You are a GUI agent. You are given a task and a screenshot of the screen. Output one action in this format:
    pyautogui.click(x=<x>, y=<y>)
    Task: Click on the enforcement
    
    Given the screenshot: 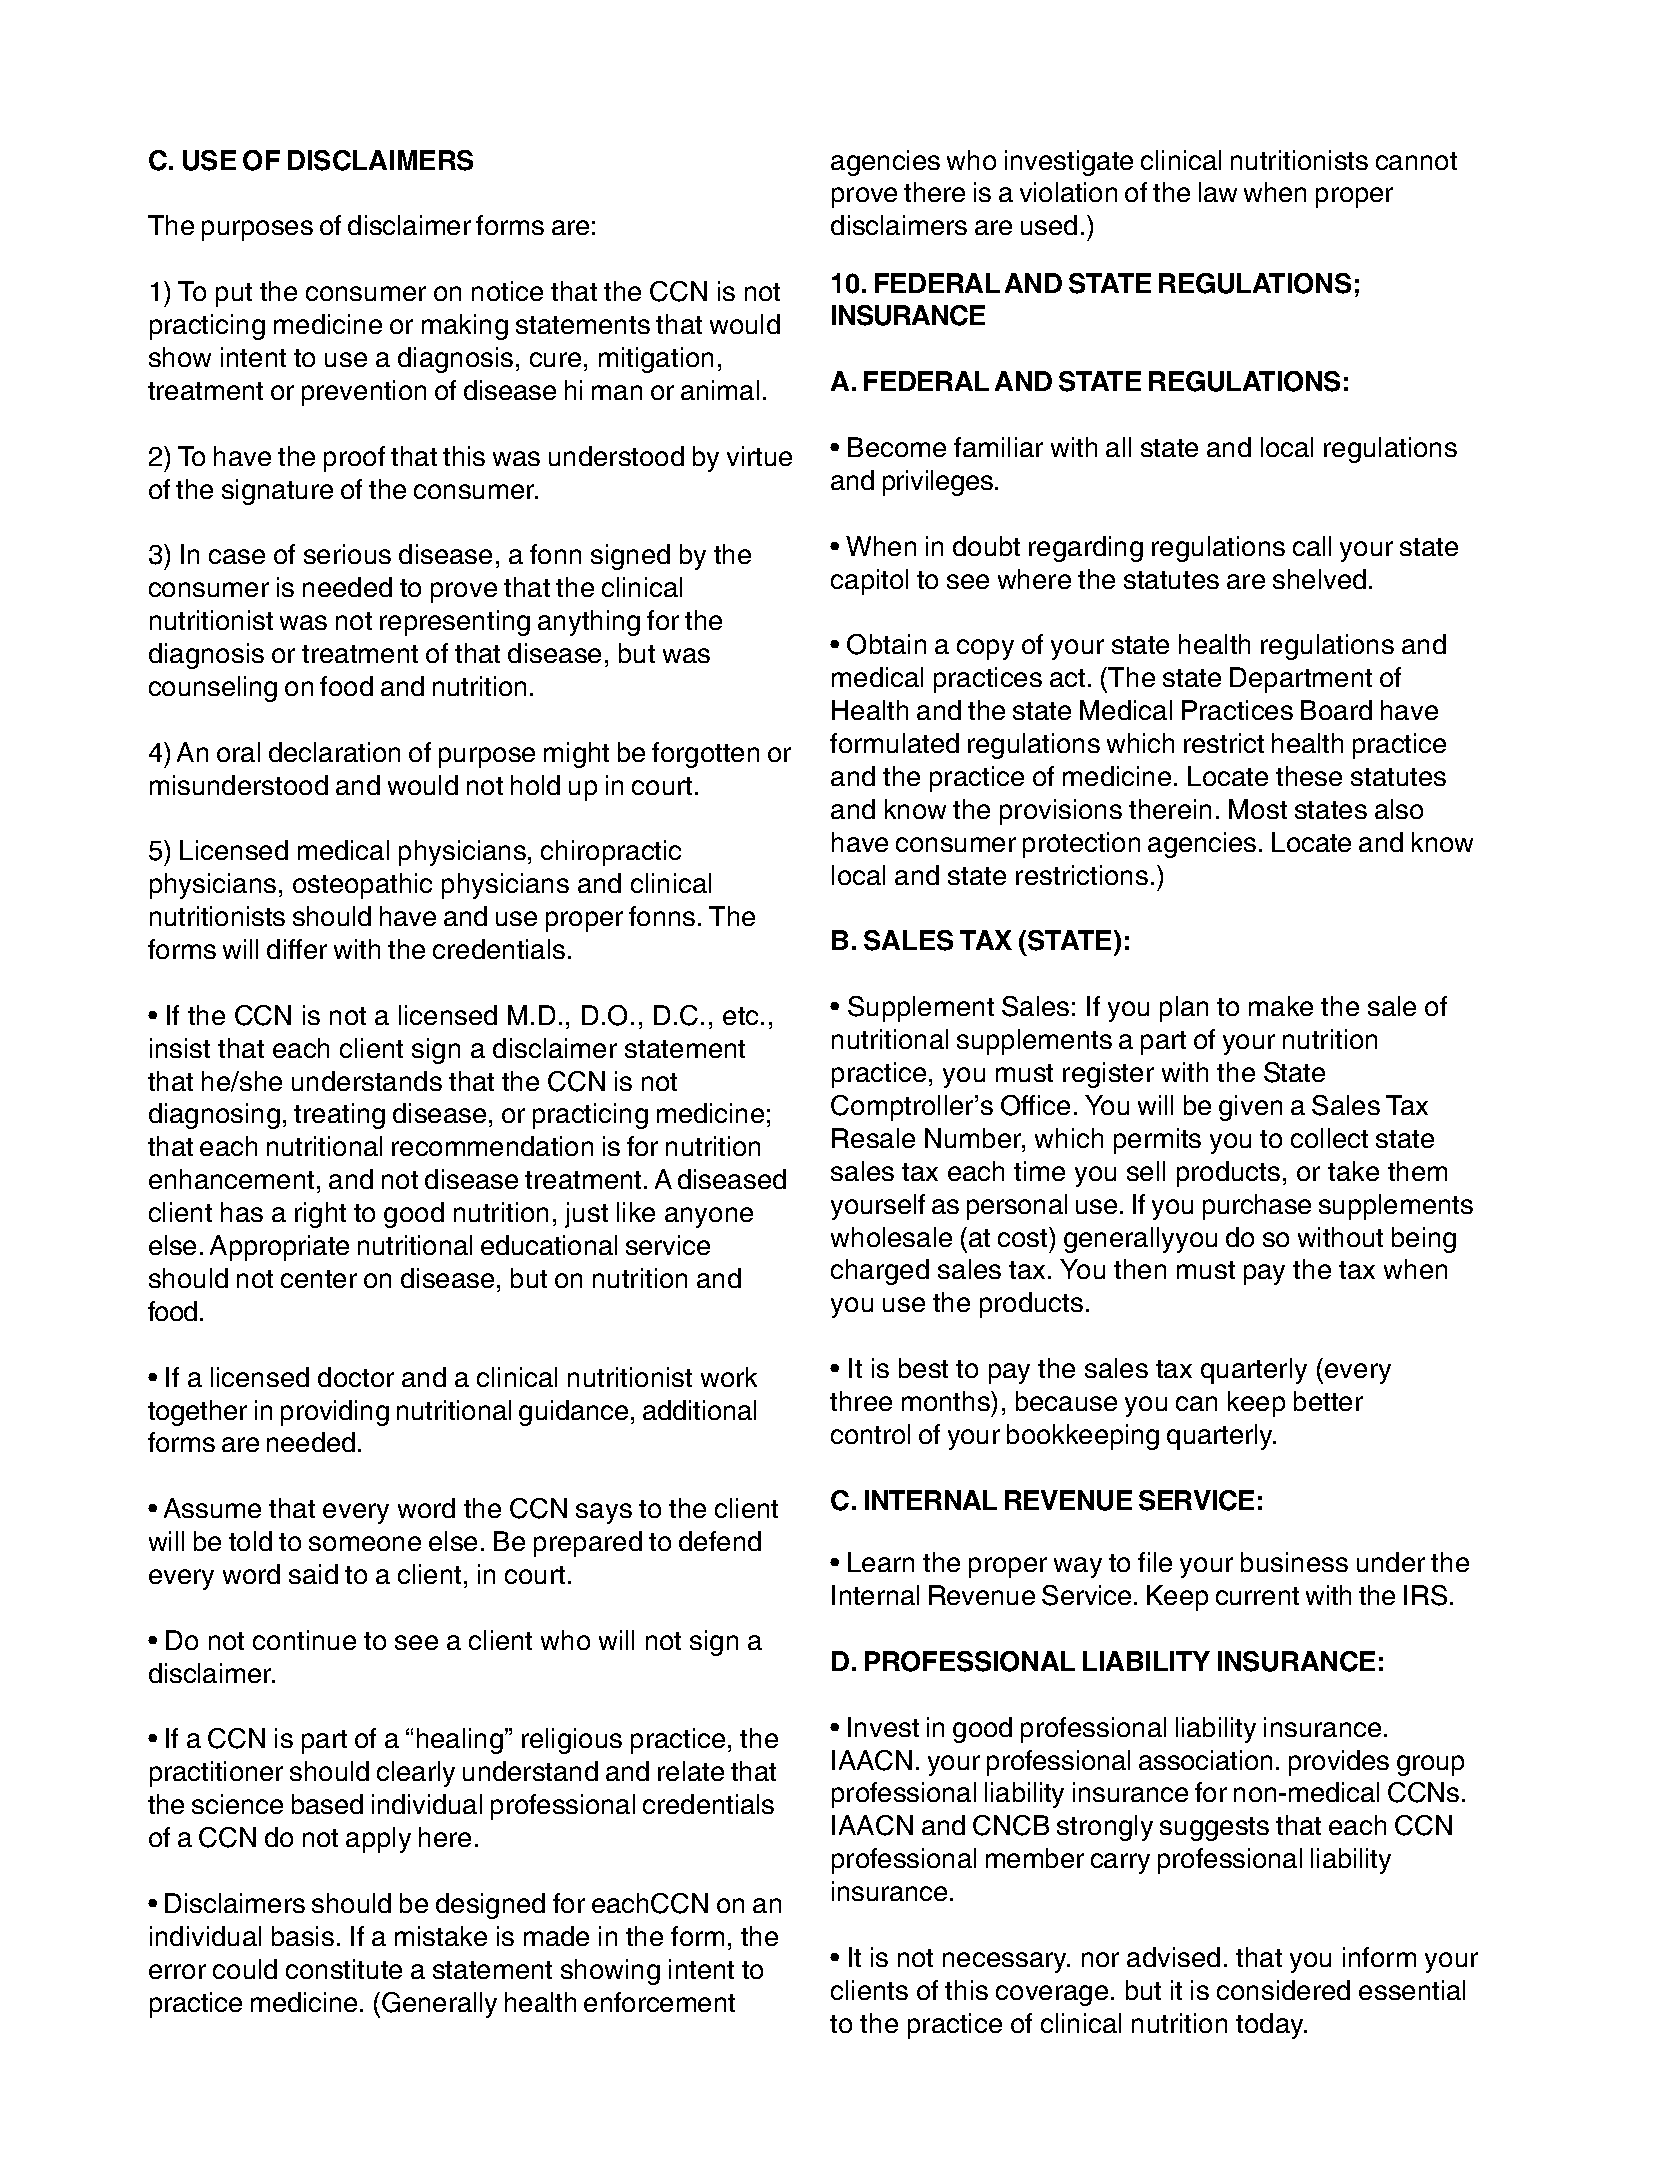 What is the action you would take?
    pyautogui.click(x=659, y=2002)
